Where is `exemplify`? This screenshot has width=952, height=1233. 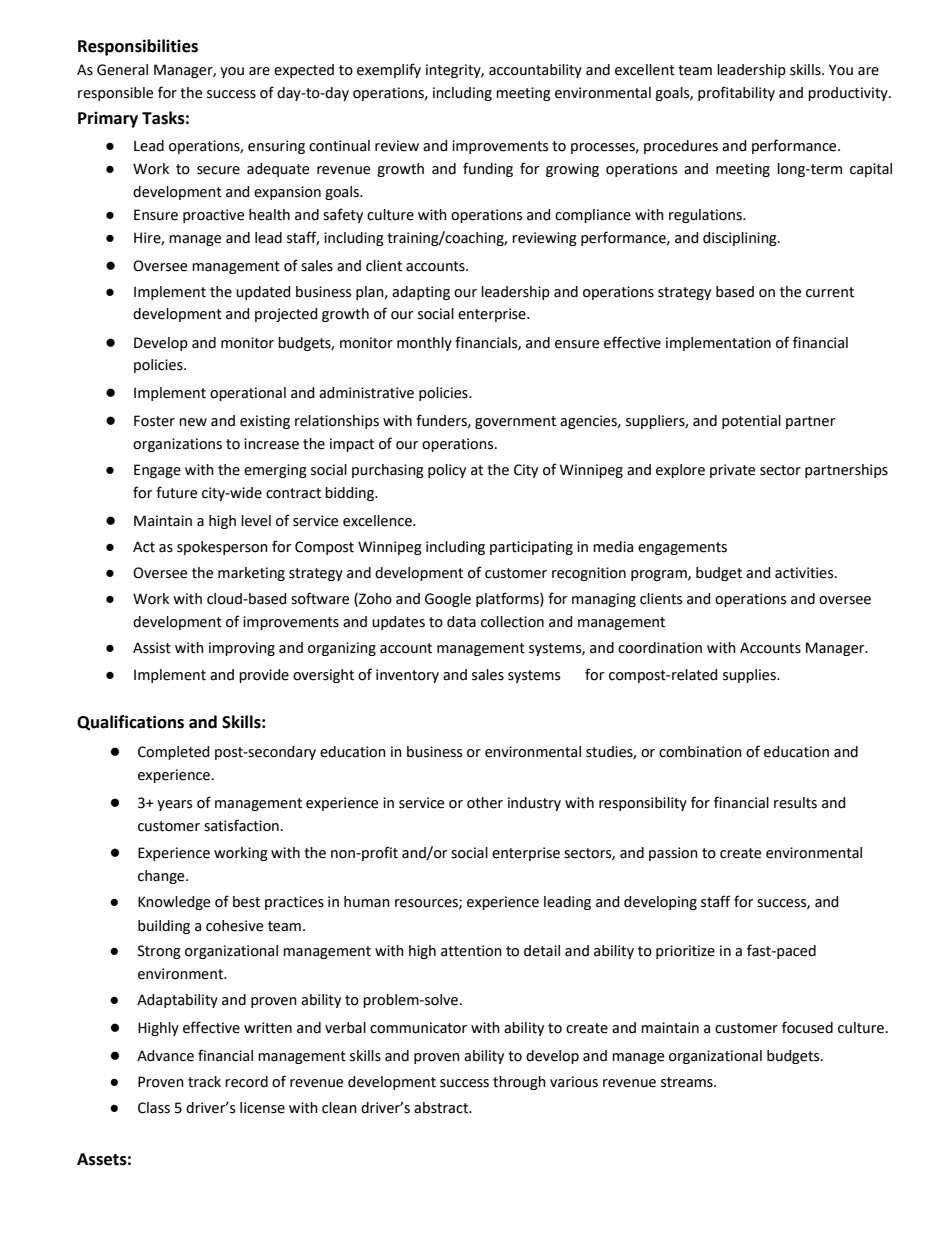 exemplify is located at coordinates (389, 70).
